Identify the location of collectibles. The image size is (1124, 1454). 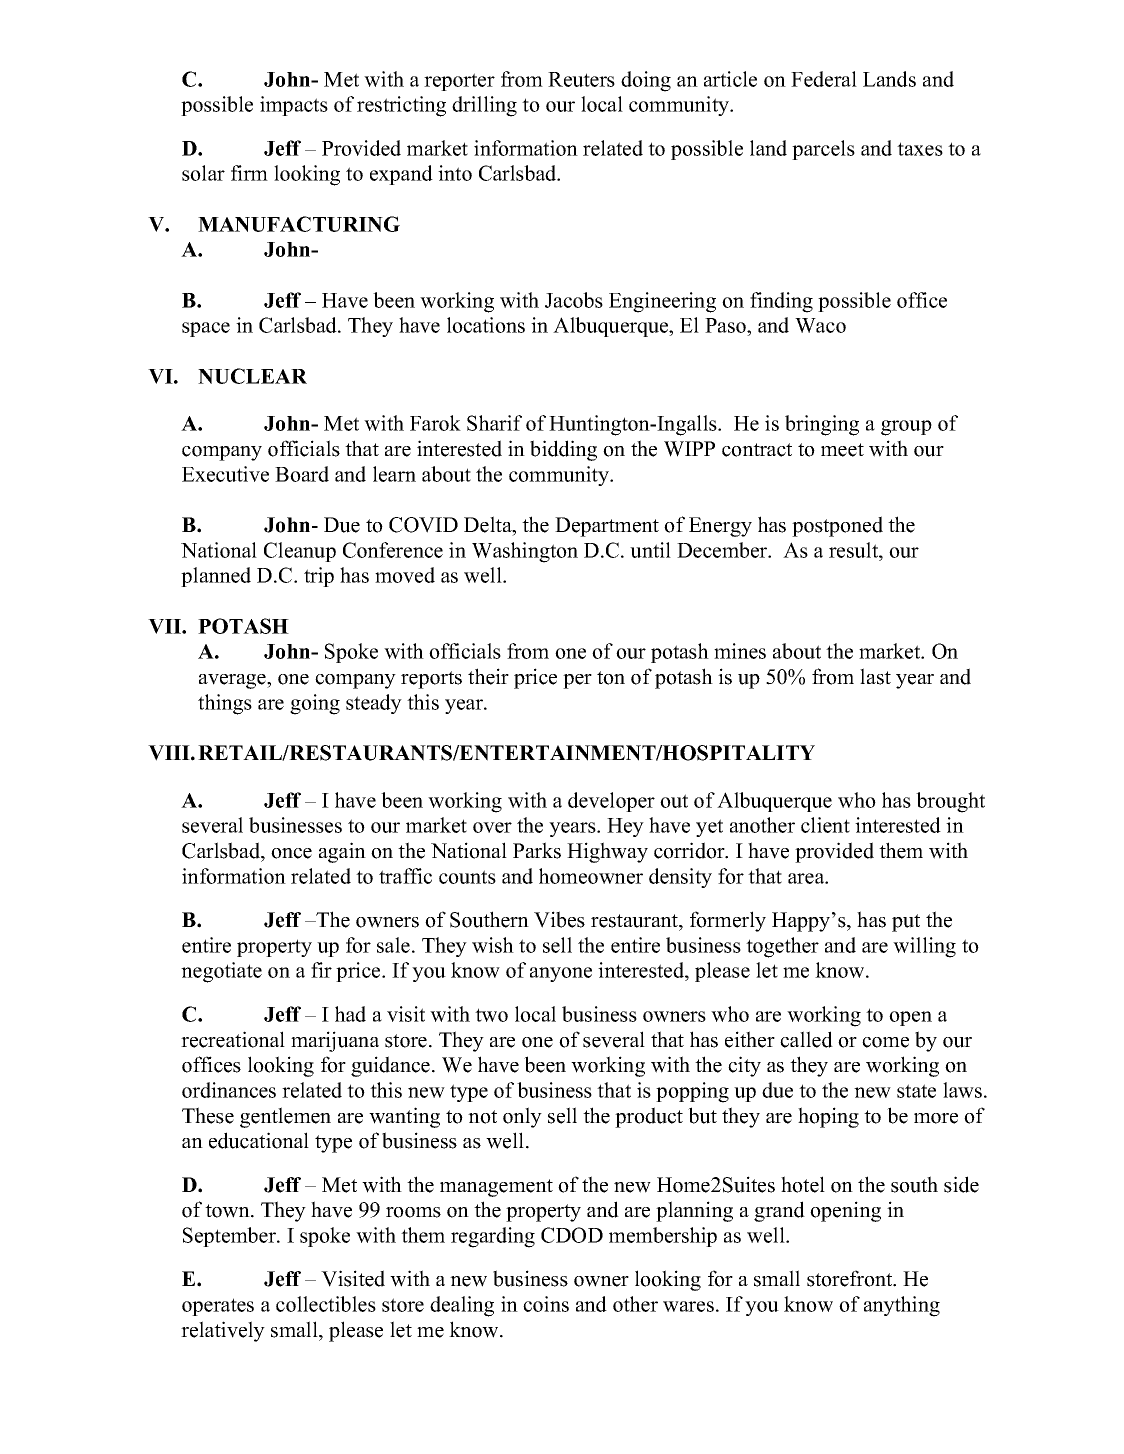
(326, 1304).
